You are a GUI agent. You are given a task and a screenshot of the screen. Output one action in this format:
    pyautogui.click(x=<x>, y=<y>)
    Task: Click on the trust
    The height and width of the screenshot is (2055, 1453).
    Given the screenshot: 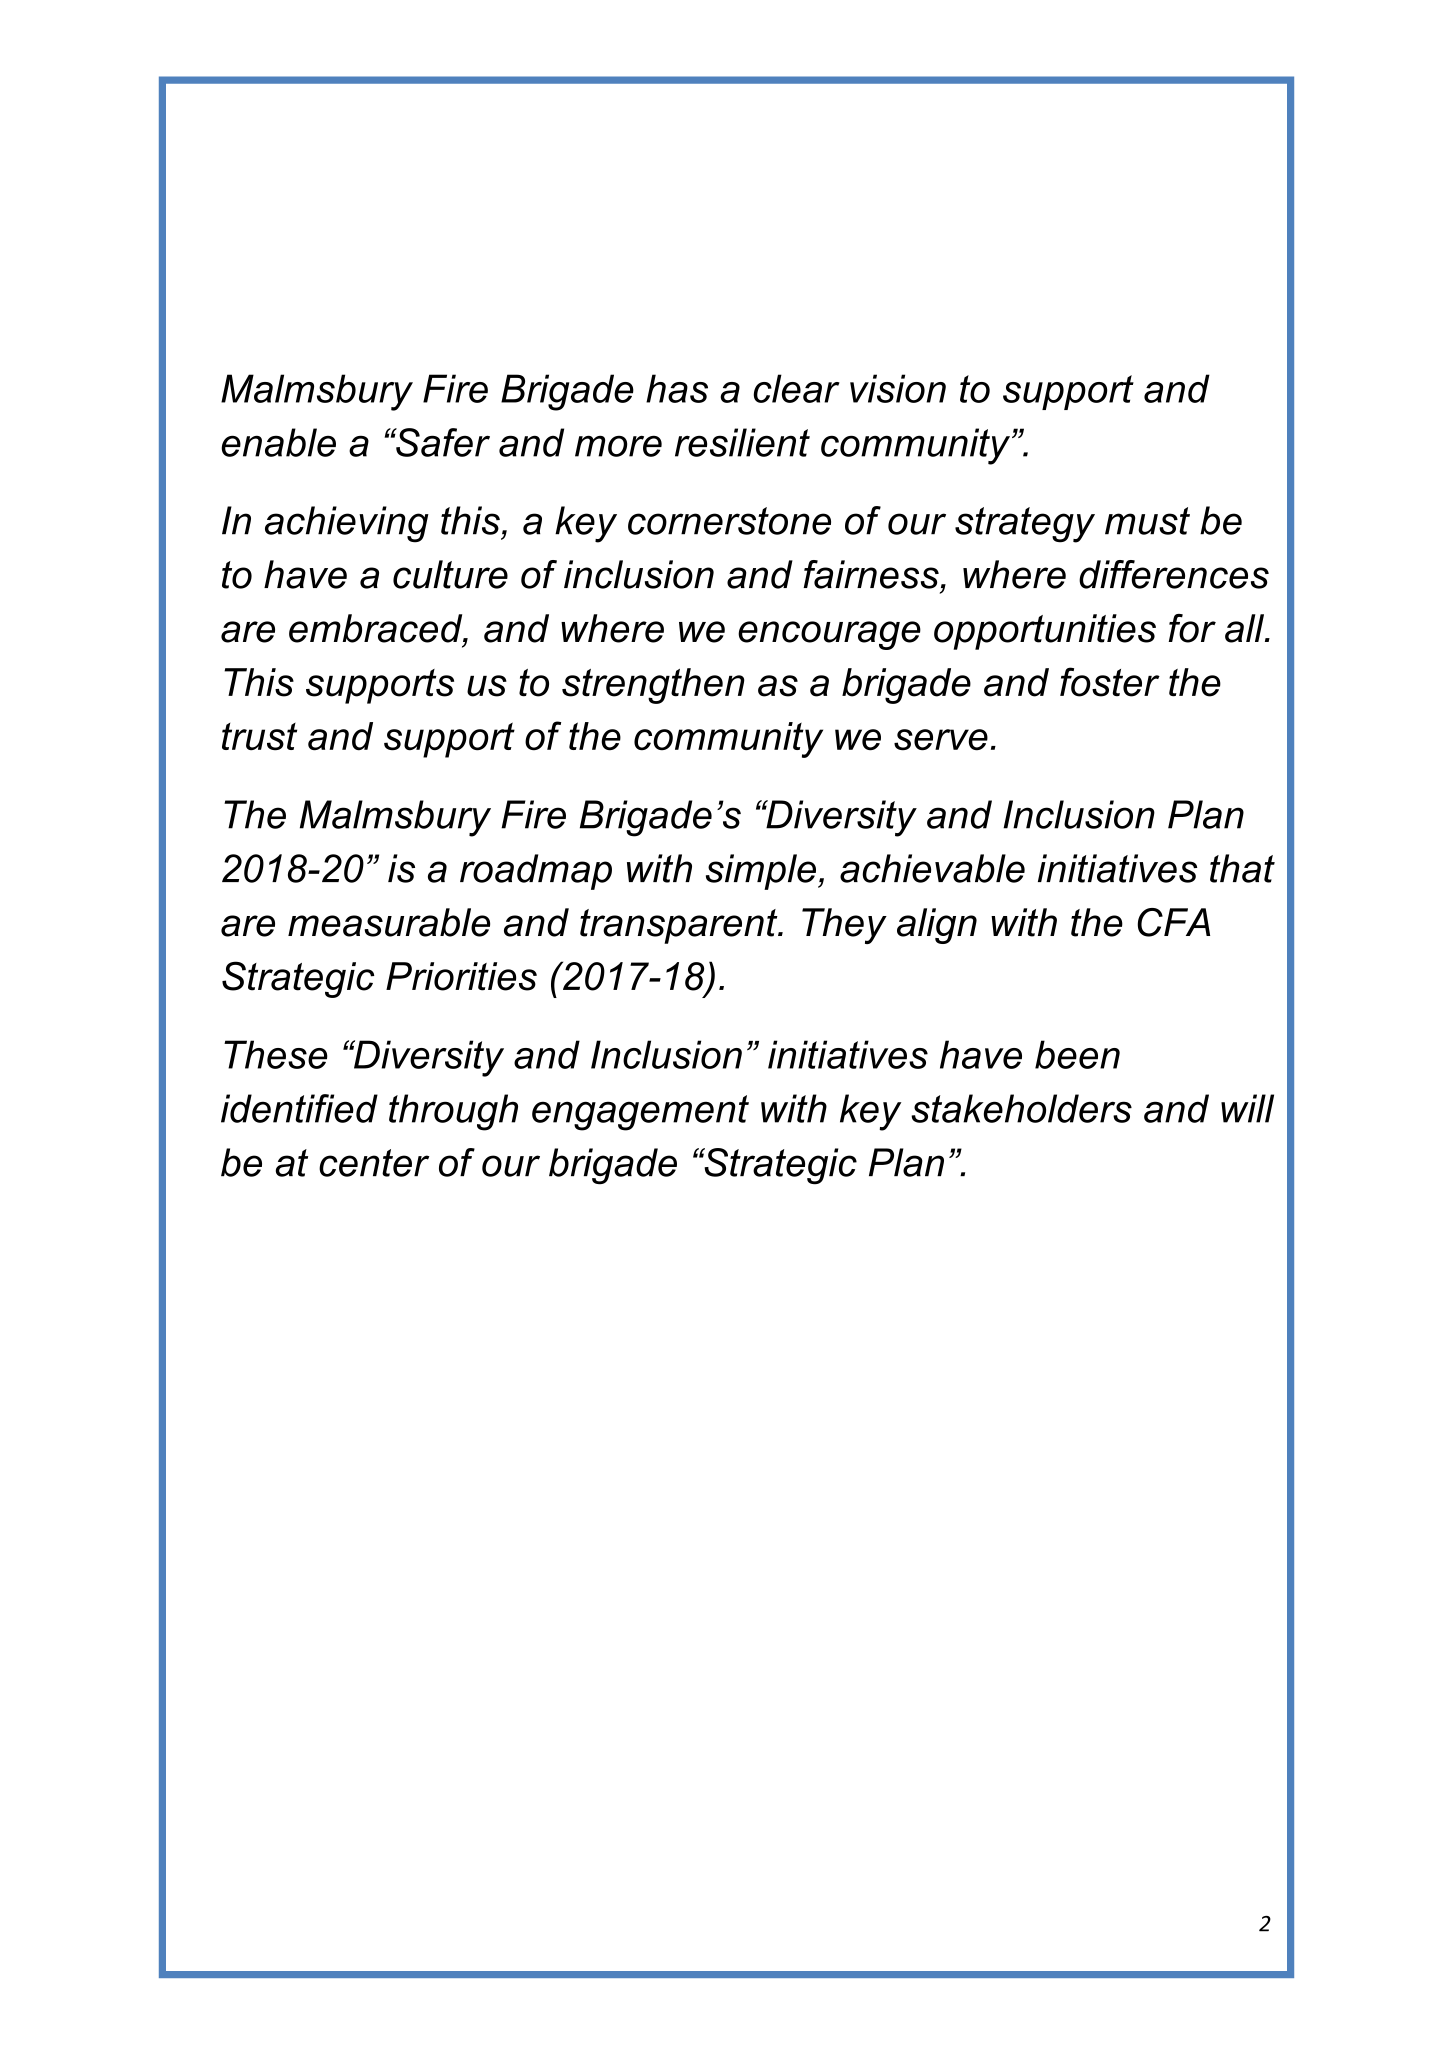 What is the action you would take?
    pyautogui.click(x=259, y=737)
